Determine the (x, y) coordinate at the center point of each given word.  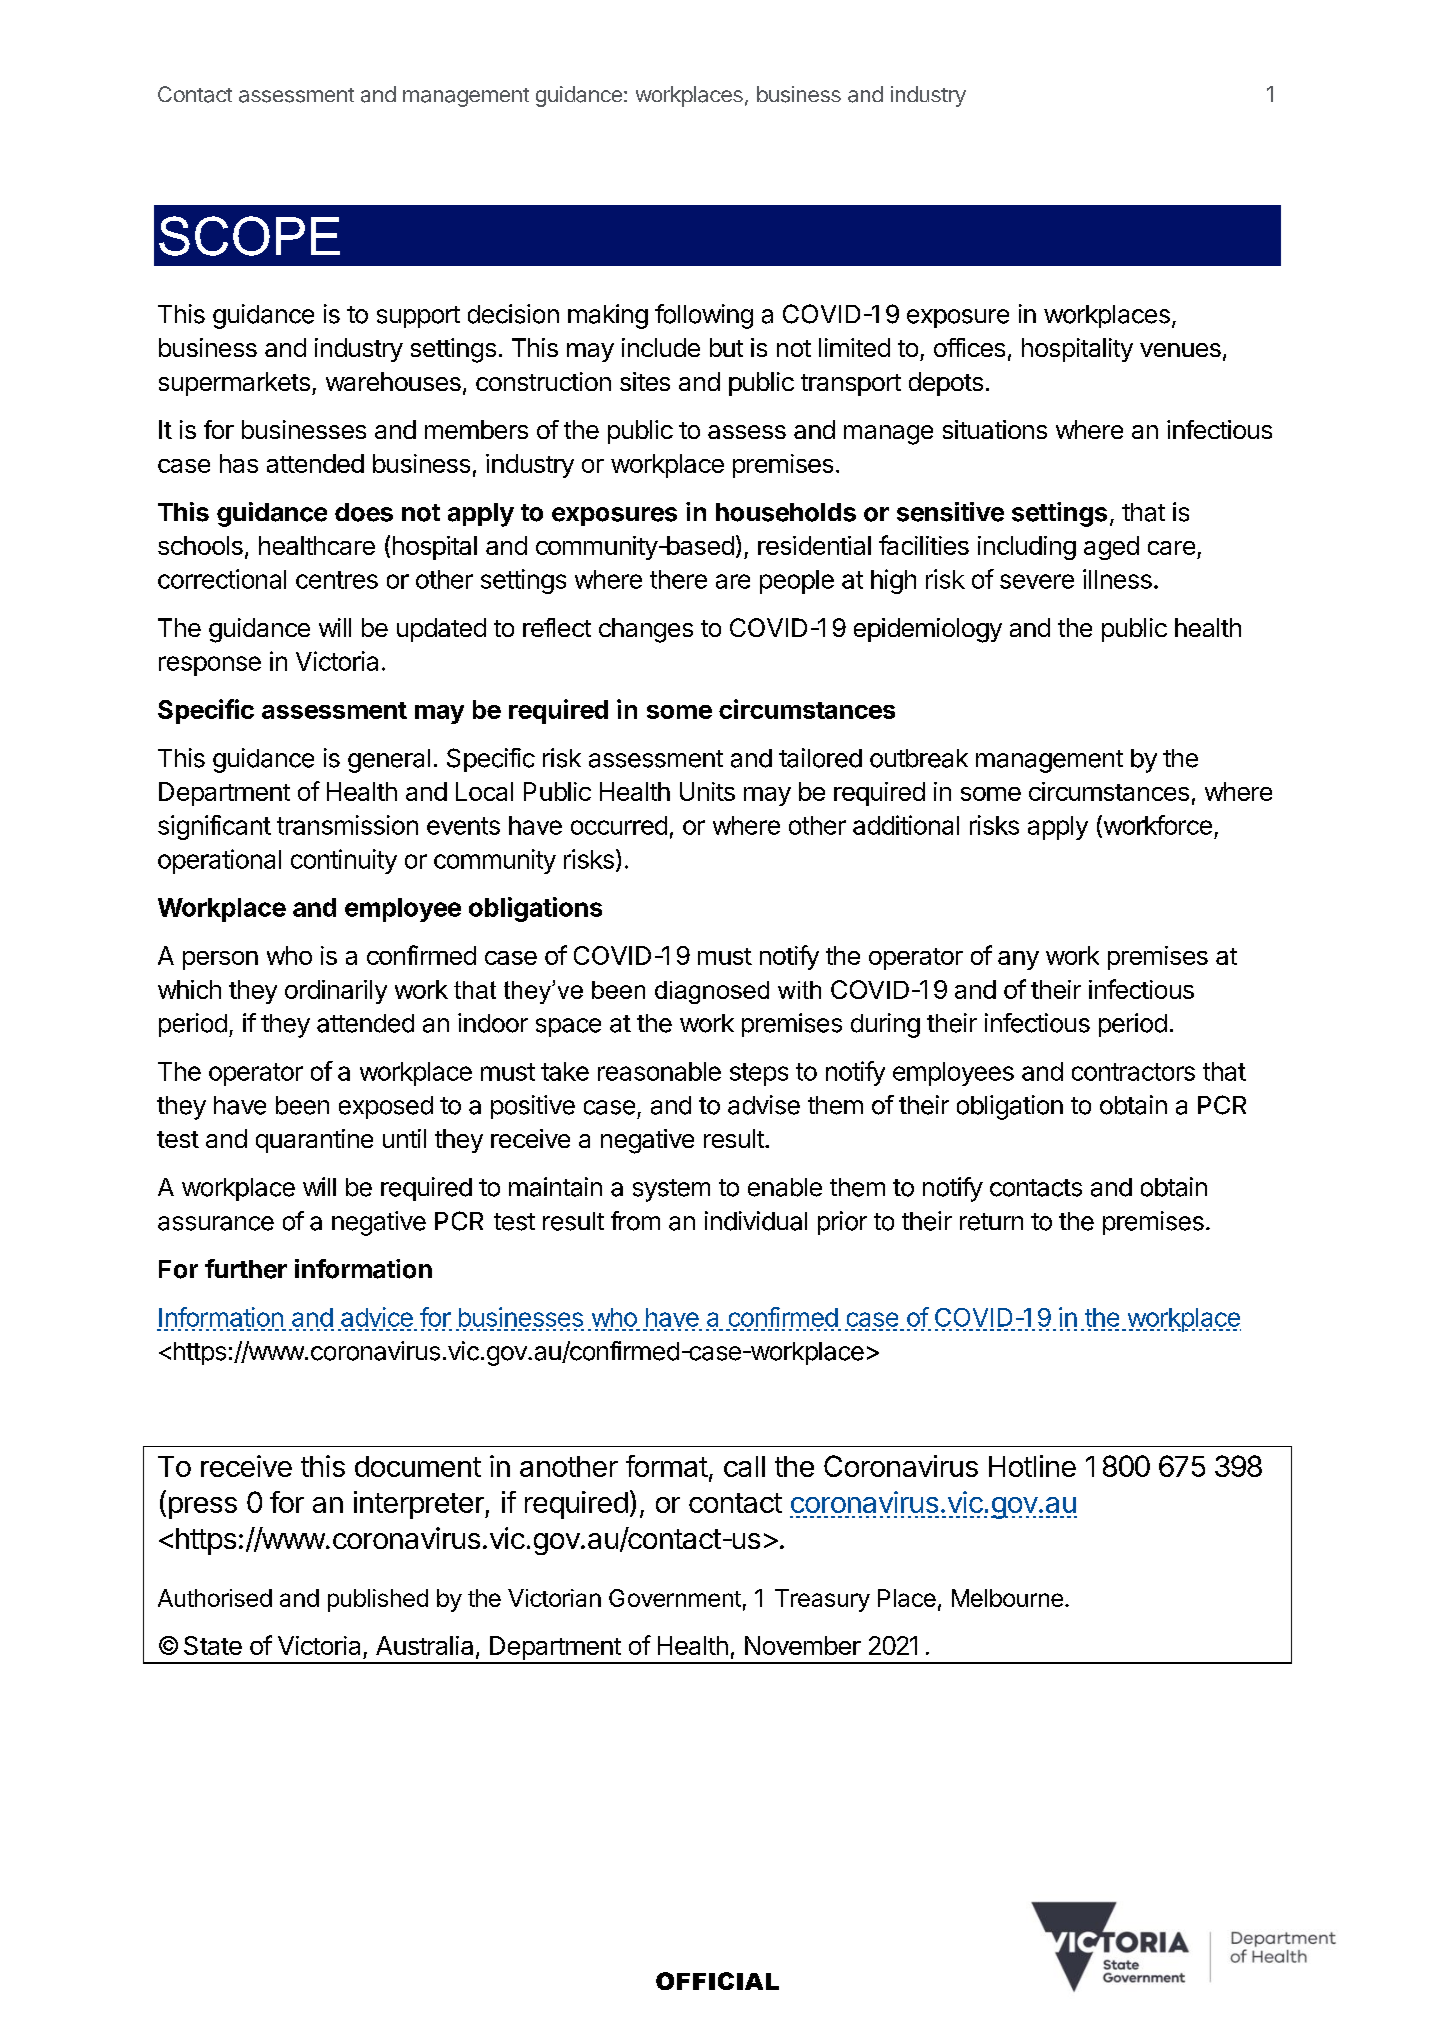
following (704, 316)
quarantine (314, 1141)
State (213, 1645)
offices (969, 347)
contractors (1133, 1072)
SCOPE (249, 236)
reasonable (659, 1071)
